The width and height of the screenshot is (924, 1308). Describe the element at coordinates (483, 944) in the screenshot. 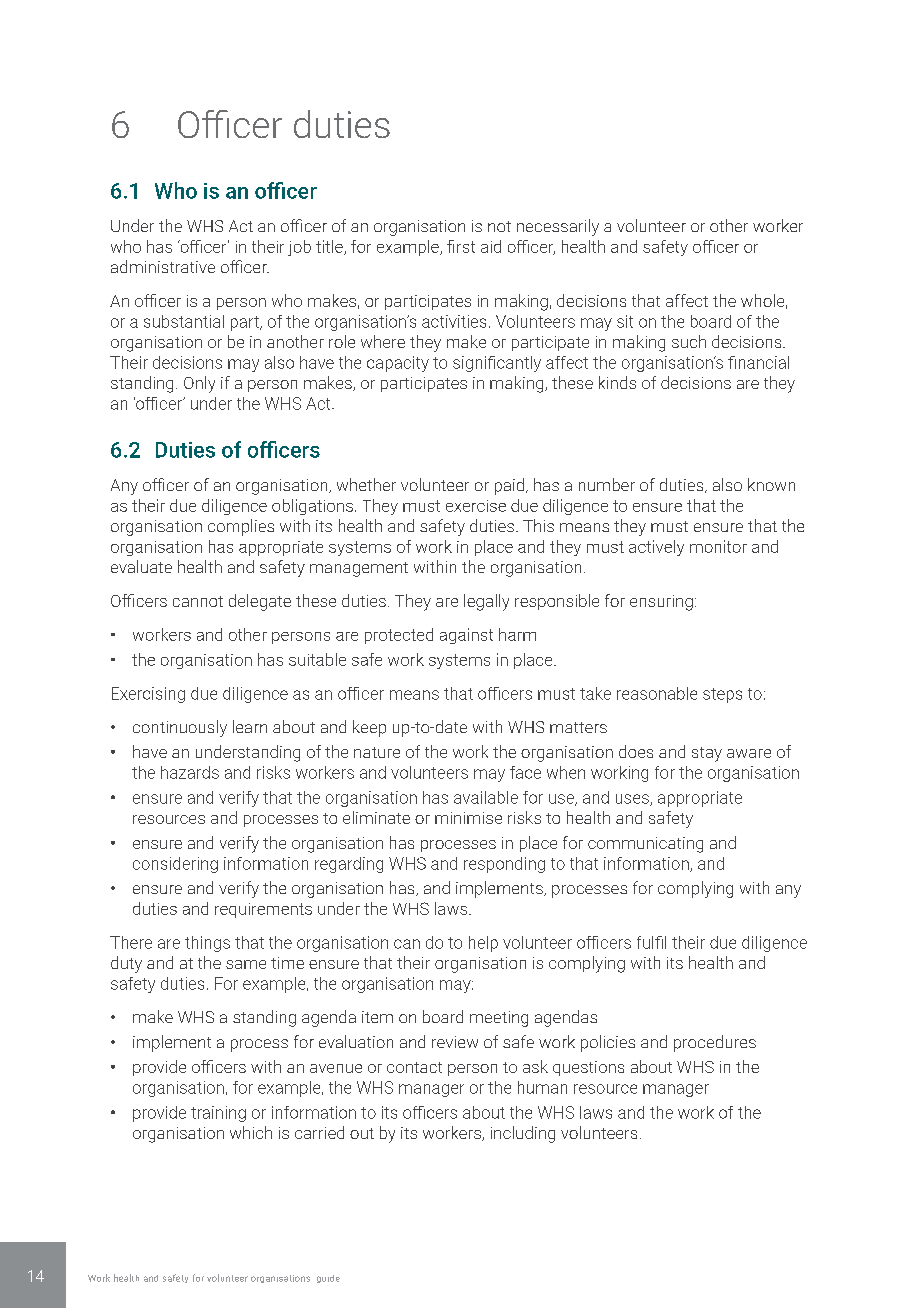

I see `help` at that location.
